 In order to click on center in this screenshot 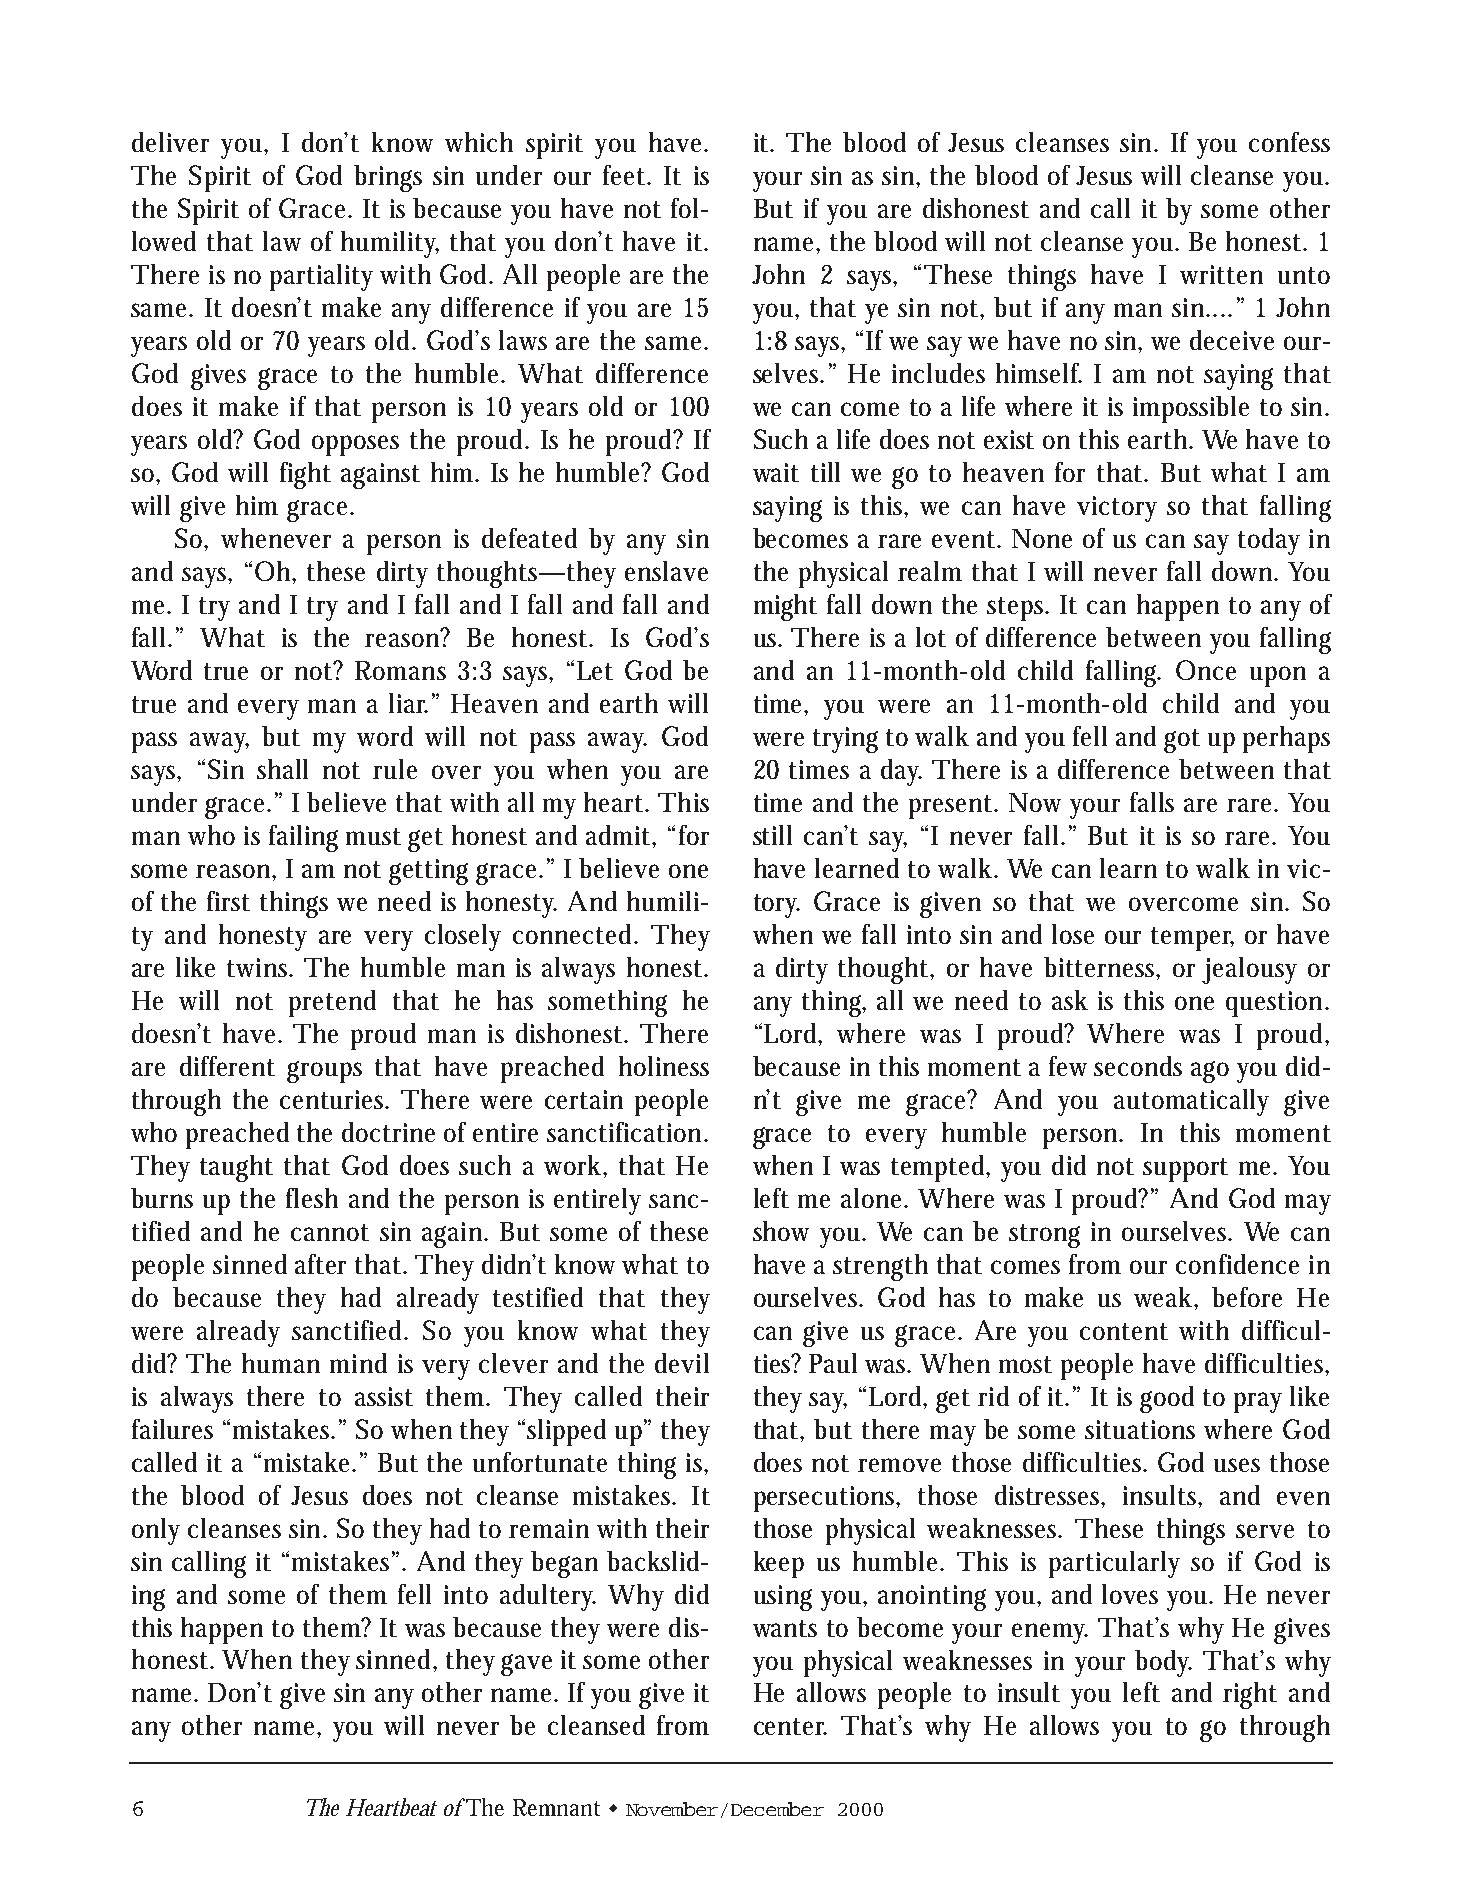, I will do `click(790, 1726)`.
